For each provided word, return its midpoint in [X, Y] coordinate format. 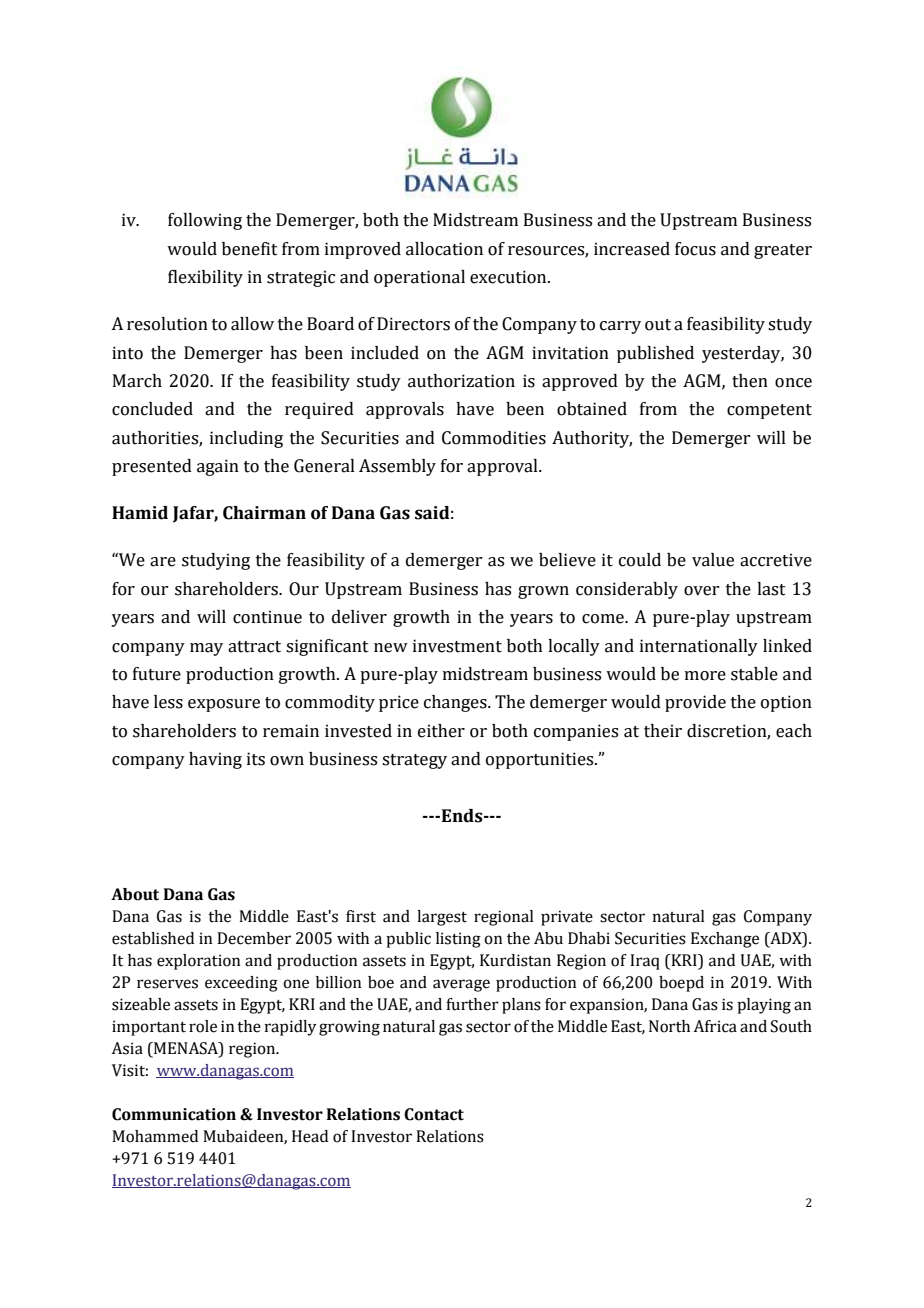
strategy [414, 761]
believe [567, 560]
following [205, 221]
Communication [174, 1114]
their [663, 731]
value [713, 560]
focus [695, 249]
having [215, 760]
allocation [444, 249]
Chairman [264, 513]
